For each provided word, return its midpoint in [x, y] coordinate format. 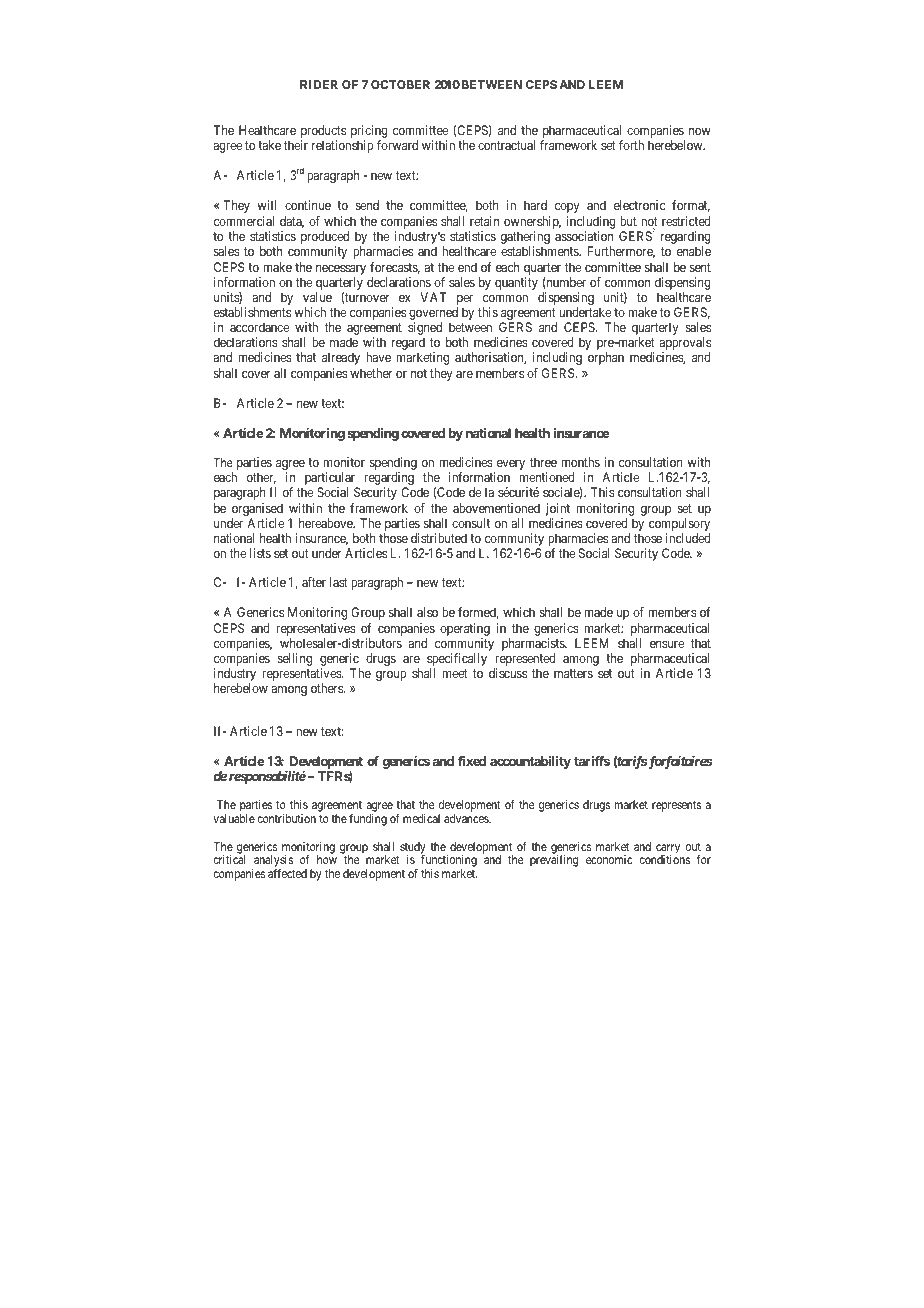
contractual [506, 145]
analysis [272, 862]
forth [631, 145]
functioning [449, 862]
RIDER [319, 84]
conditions [665, 859]
